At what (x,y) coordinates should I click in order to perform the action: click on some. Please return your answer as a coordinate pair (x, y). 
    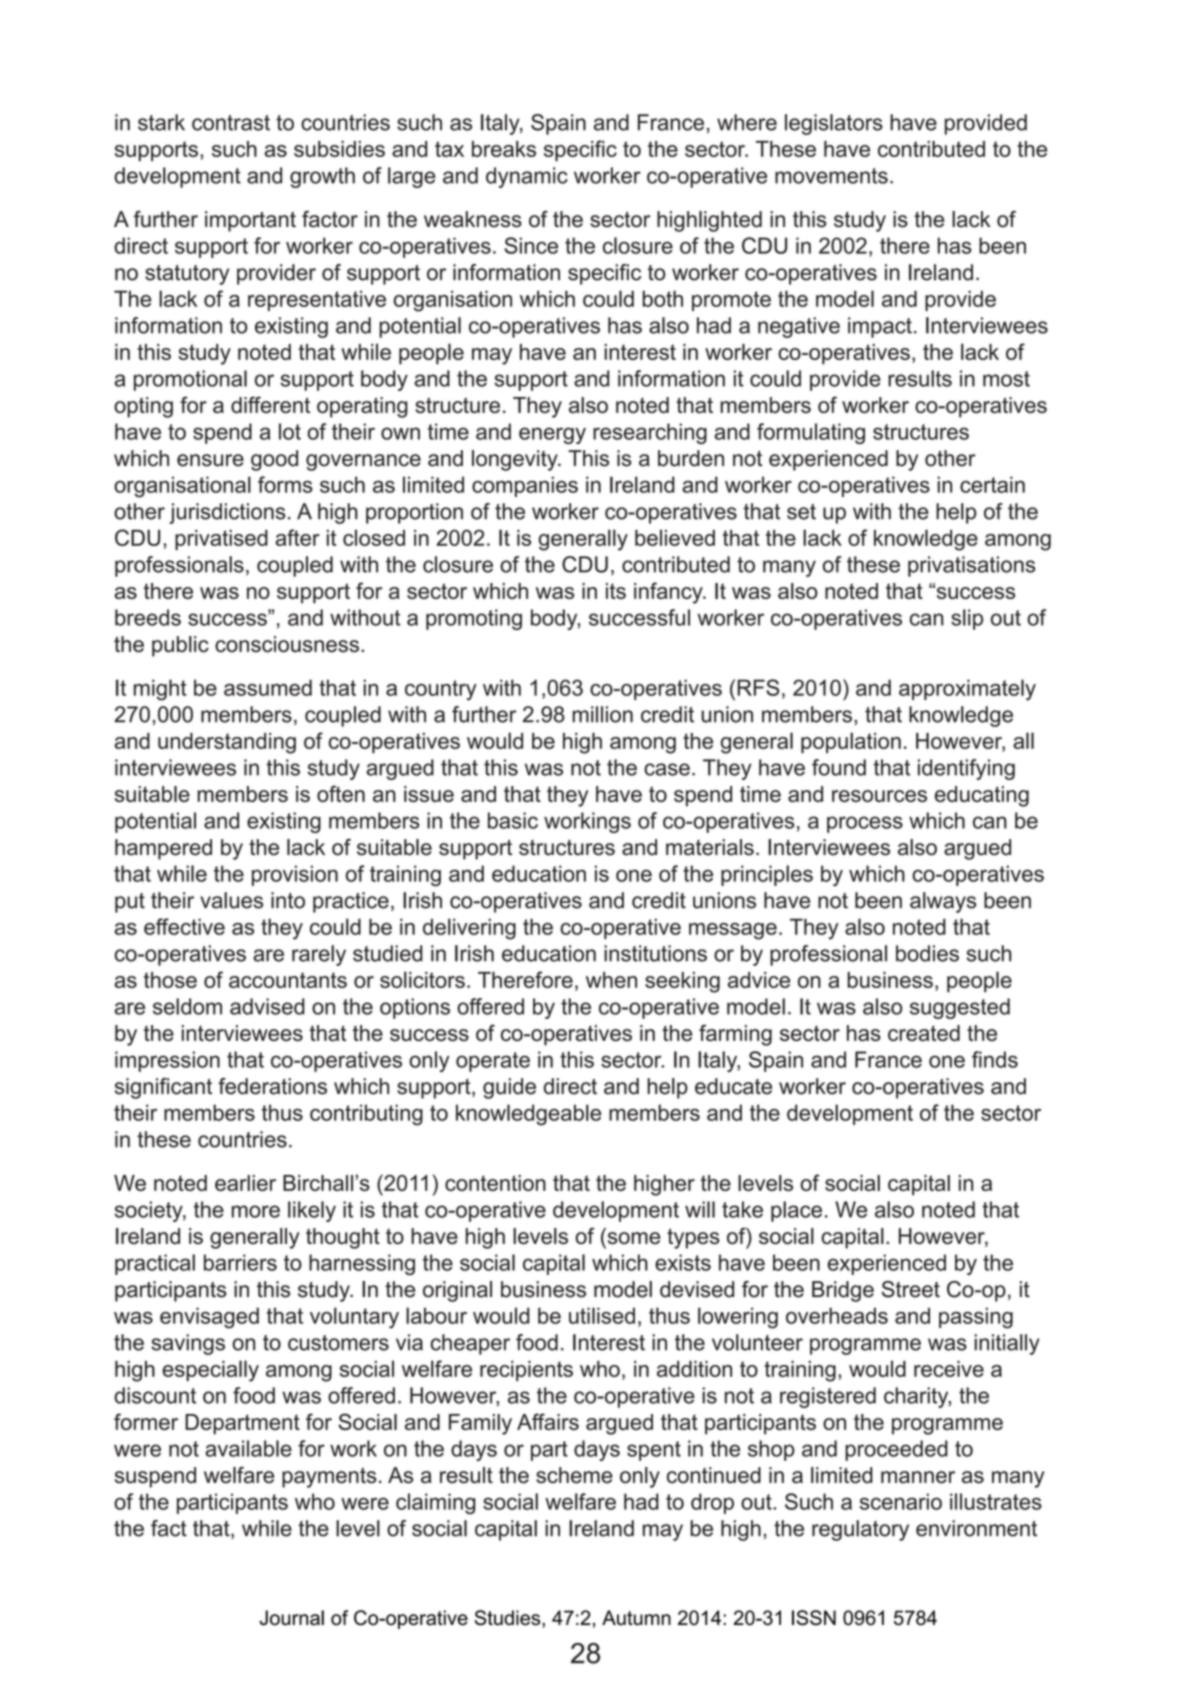
    Looking at the image, I should click on (634, 1238).
